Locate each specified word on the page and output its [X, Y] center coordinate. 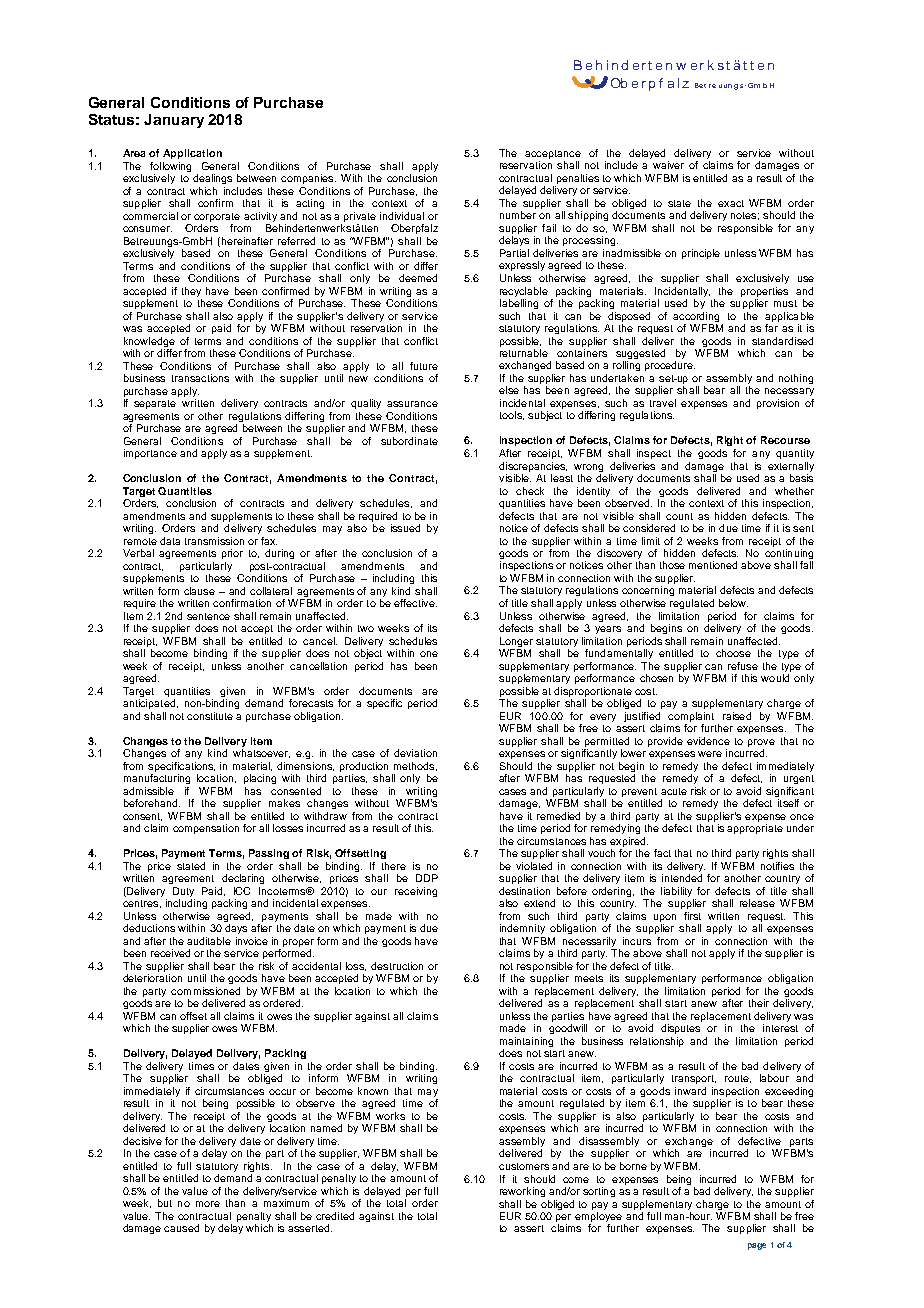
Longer [516, 642]
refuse [743, 666]
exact [731, 203]
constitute [210, 716]
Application [192, 154]
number [518, 215]
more [208, 1204]
